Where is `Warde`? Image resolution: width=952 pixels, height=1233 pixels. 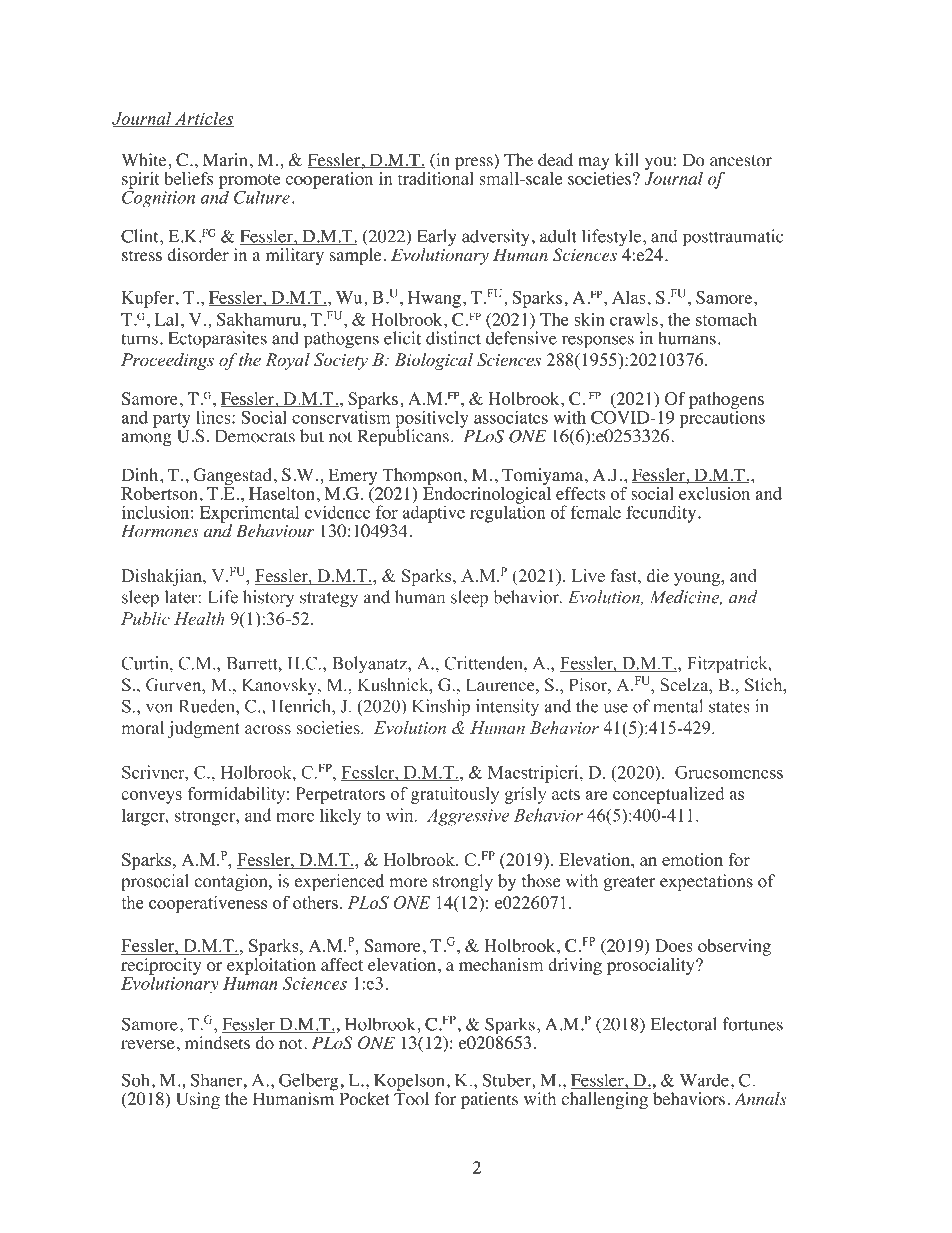
Warde is located at coordinates (704, 1080).
